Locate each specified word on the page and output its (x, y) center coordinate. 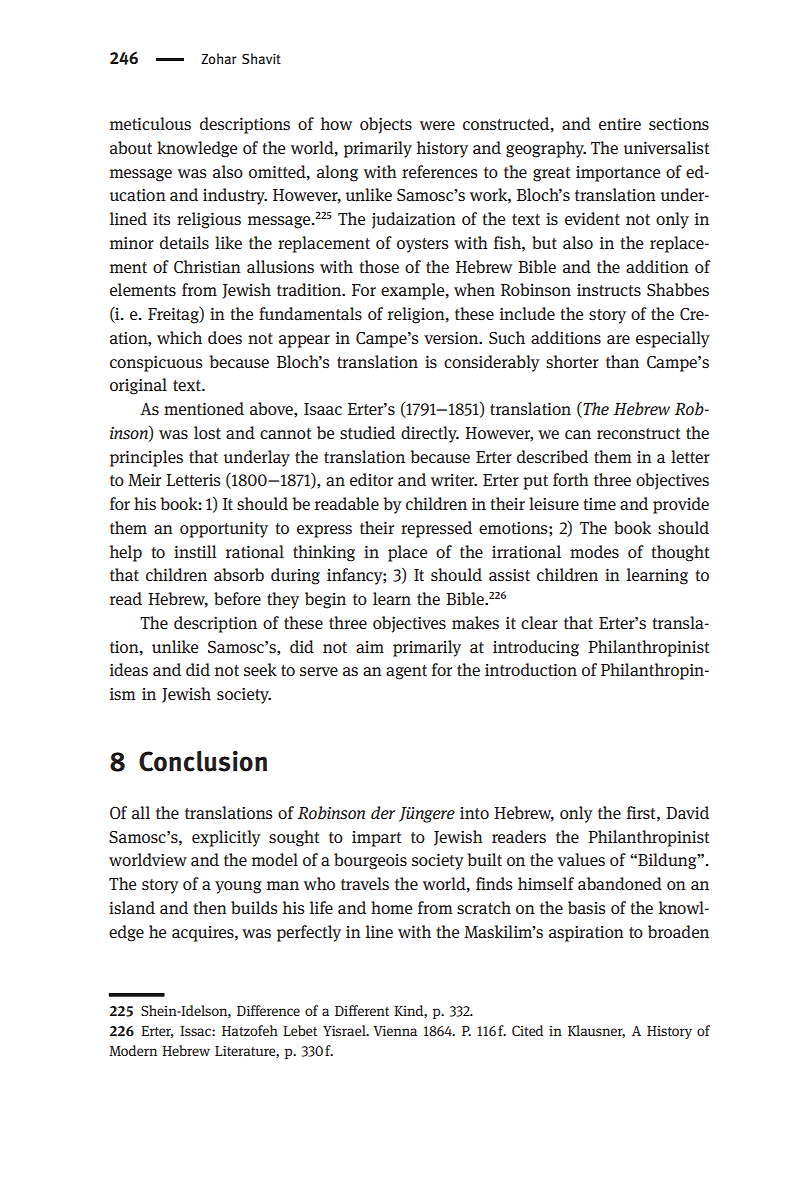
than (622, 361)
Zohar (218, 58)
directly (430, 434)
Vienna (395, 1031)
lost (207, 432)
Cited (527, 1030)
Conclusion (203, 761)
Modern (133, 1050)
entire (620, 124)
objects (386, 125)
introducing (536, 648)
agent (406, 672)
